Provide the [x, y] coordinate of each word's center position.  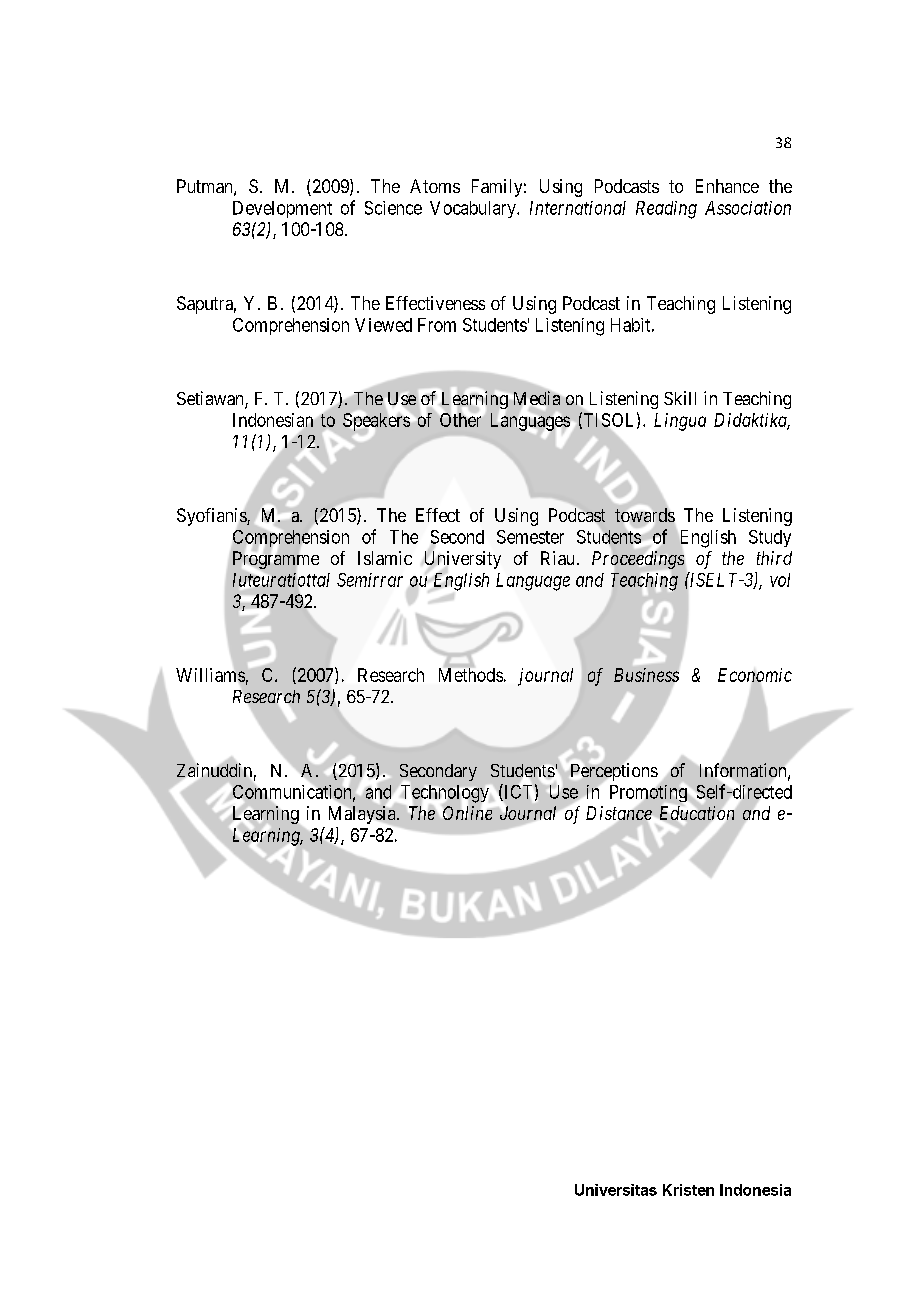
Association [748, 208]
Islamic [385, 558]
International [578, 208]
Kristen [688, 1190]
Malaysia [363, 814]
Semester [530, 537]
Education [697, 813]
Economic [755, 676]
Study [770, 538]
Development [282, 209]
